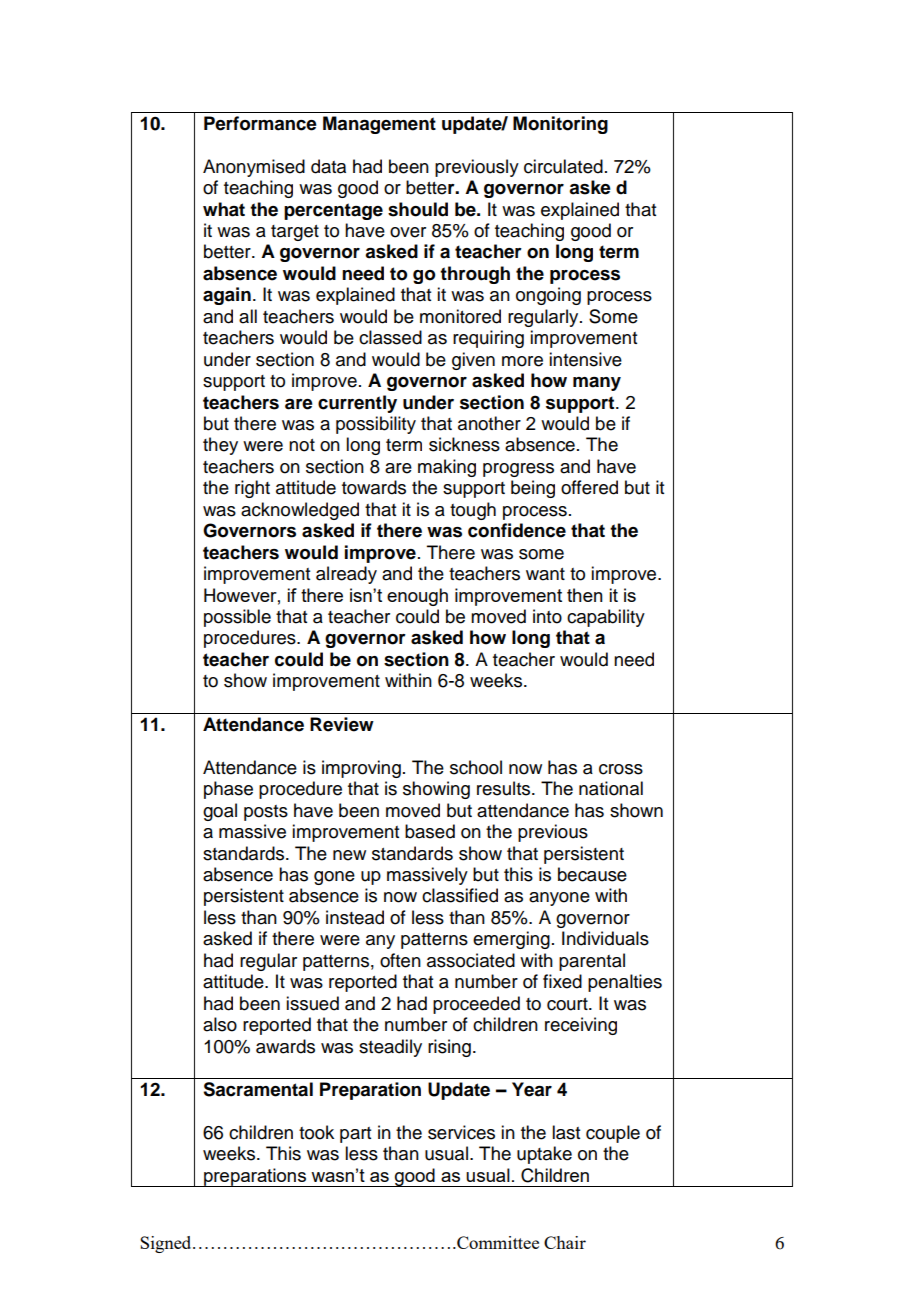  I want to click on based, so click(430, 831).
